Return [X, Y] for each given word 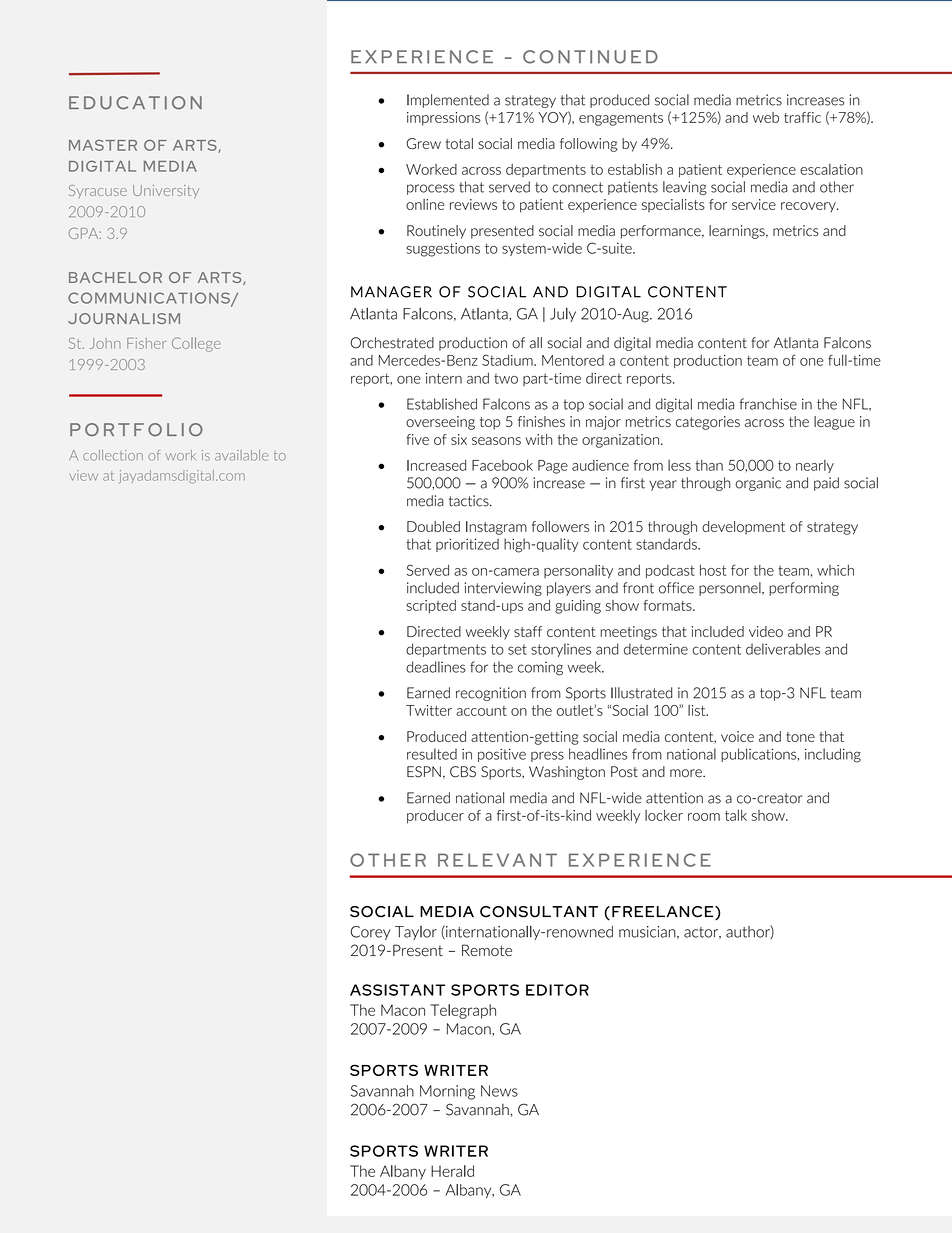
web [766, 117]
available [241, 455]
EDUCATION [135, 103]
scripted [431, 607]
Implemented [448, 101]
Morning [447, 1092]
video [766, 631]
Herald [452, 1171]
